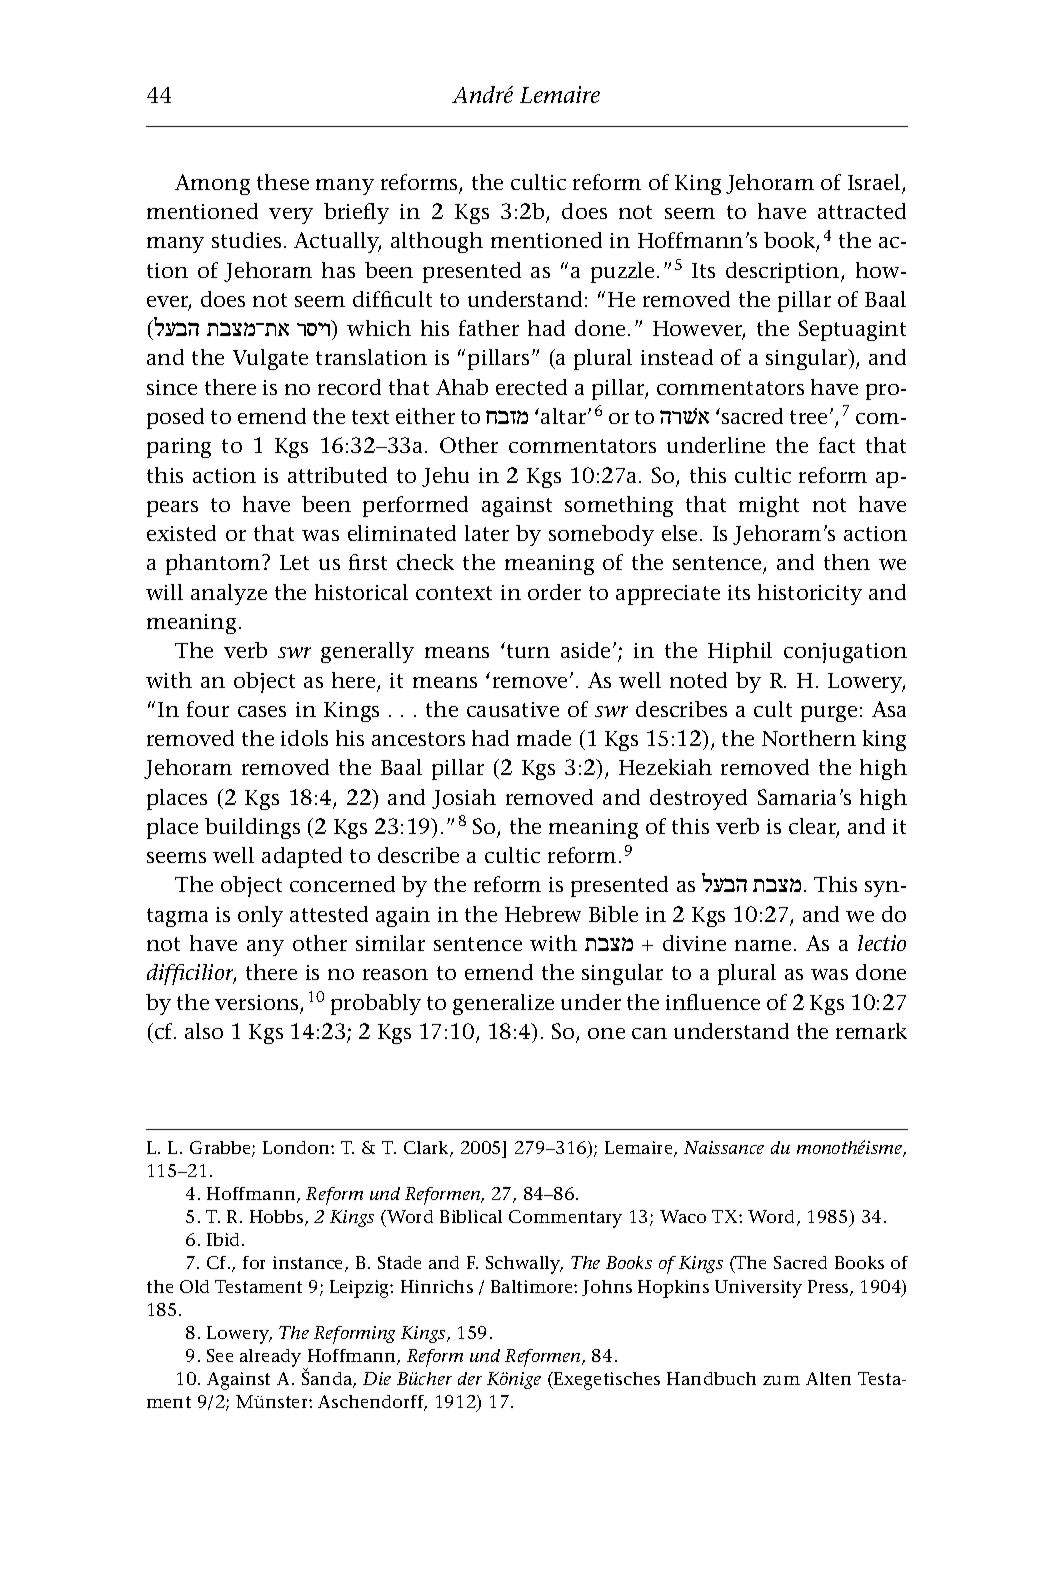 Image resolution: width=1054 pixels, height=1581 pixels. I want to click on already, so click(272, 1359).
